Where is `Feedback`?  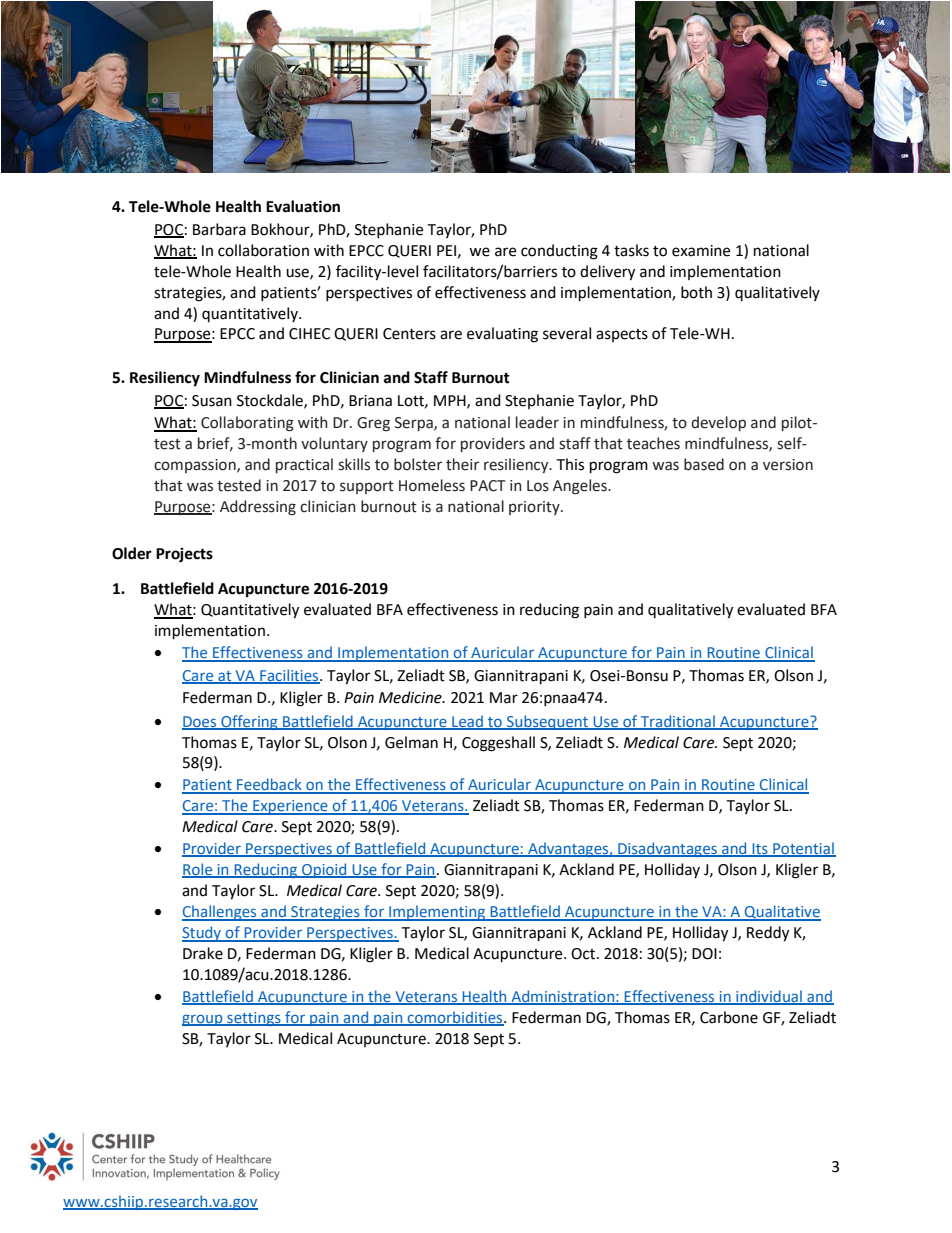 Feedback is located at coordinates (269, 785).
